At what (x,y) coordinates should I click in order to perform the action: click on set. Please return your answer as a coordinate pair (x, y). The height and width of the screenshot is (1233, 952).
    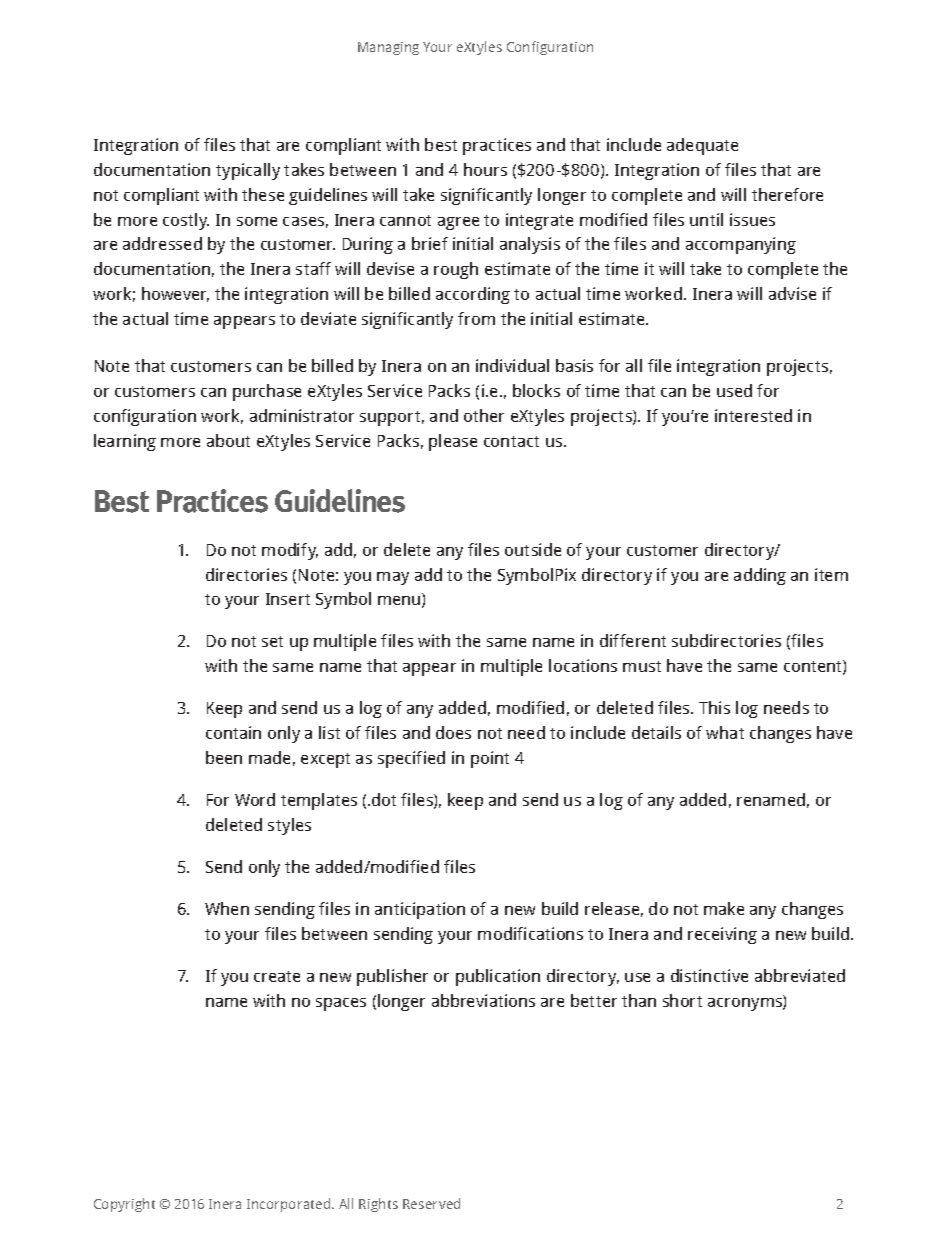
    Looking at the image, I should click on (272, 641).
